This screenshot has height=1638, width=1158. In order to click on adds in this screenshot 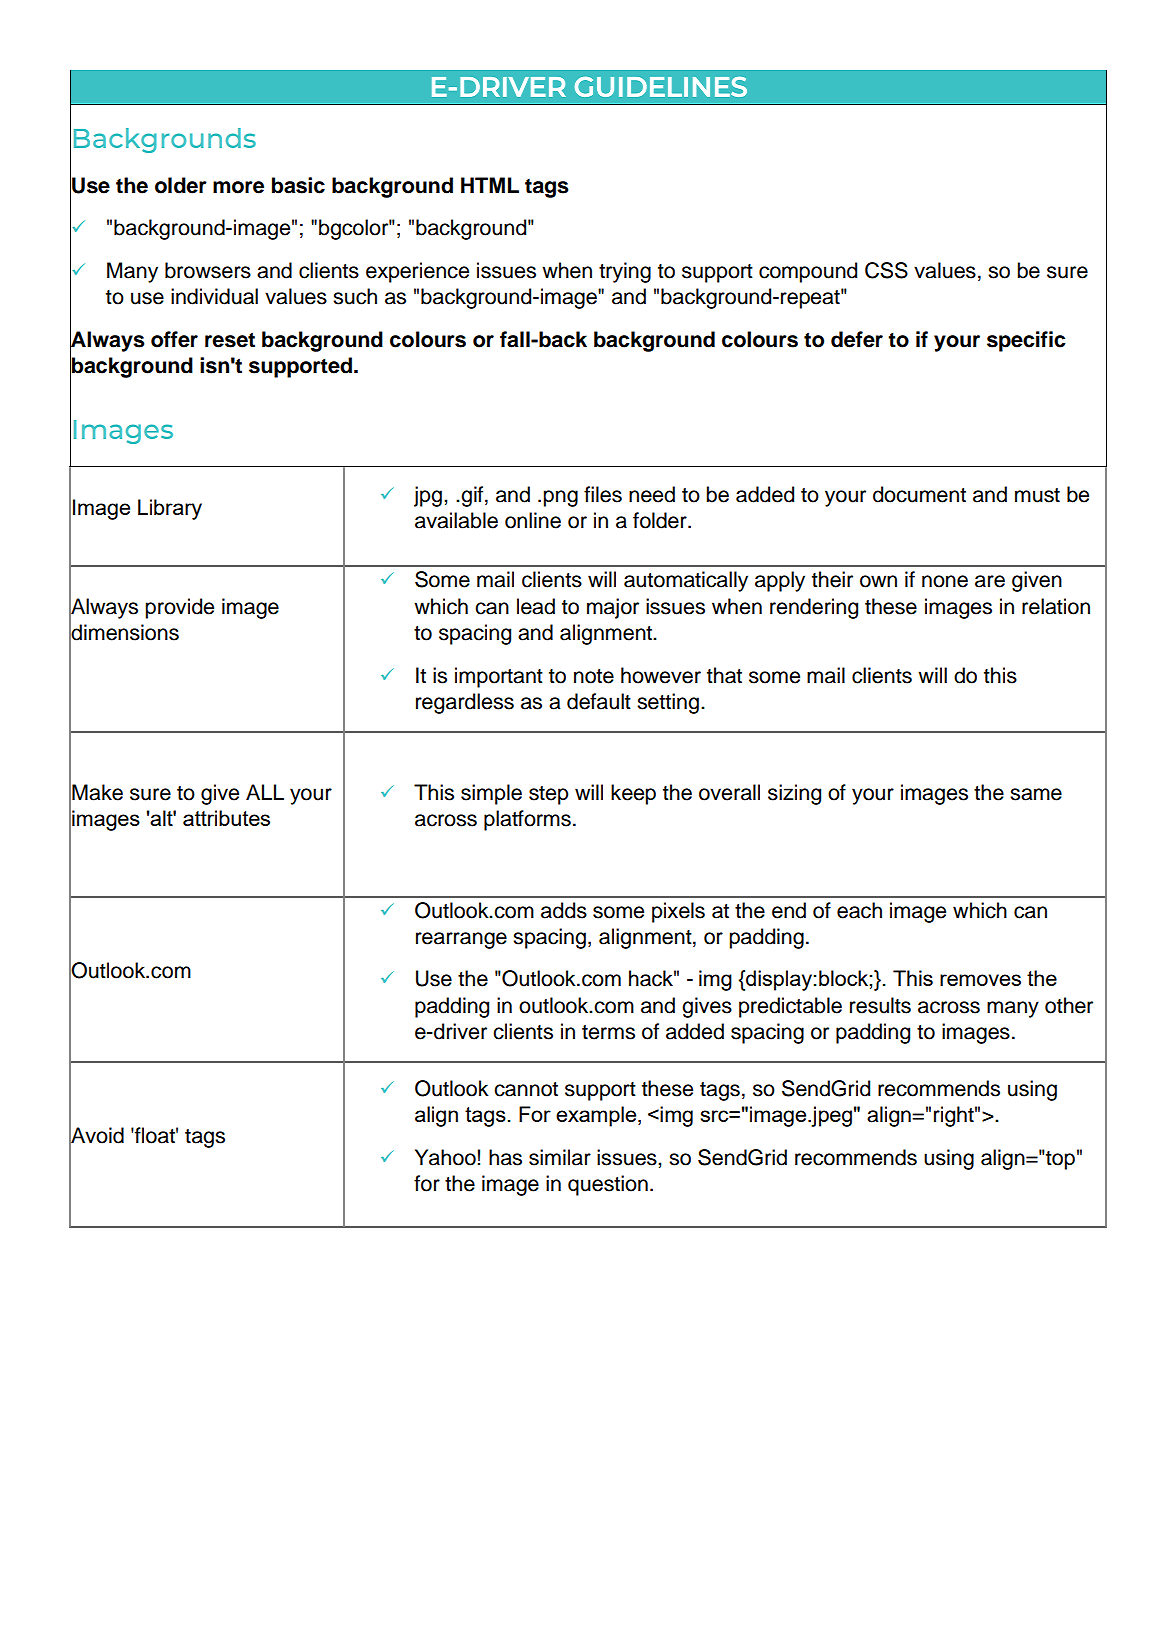, I will do `click(564, 910)`.
